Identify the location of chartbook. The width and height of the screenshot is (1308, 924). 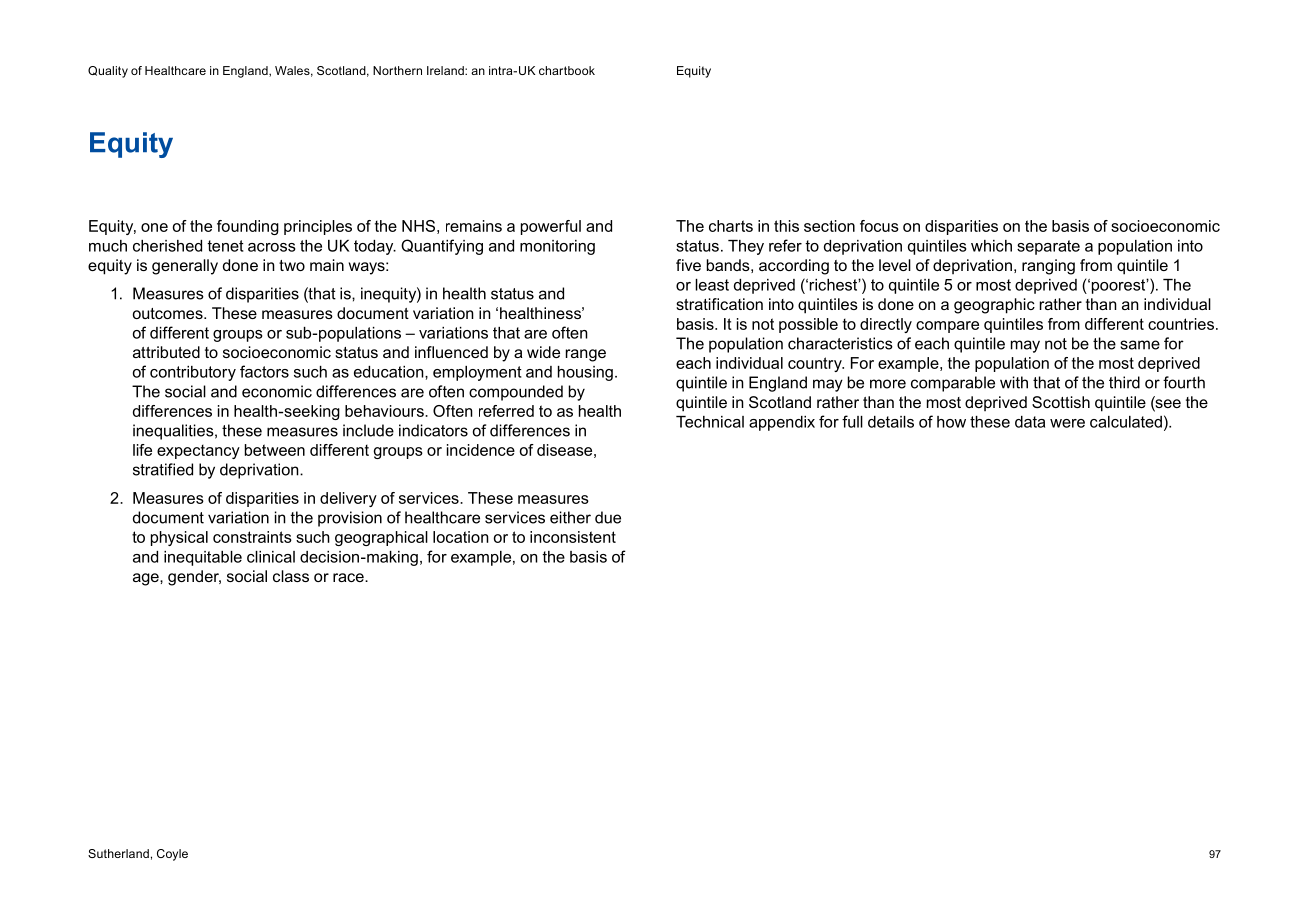
(567, 70).
